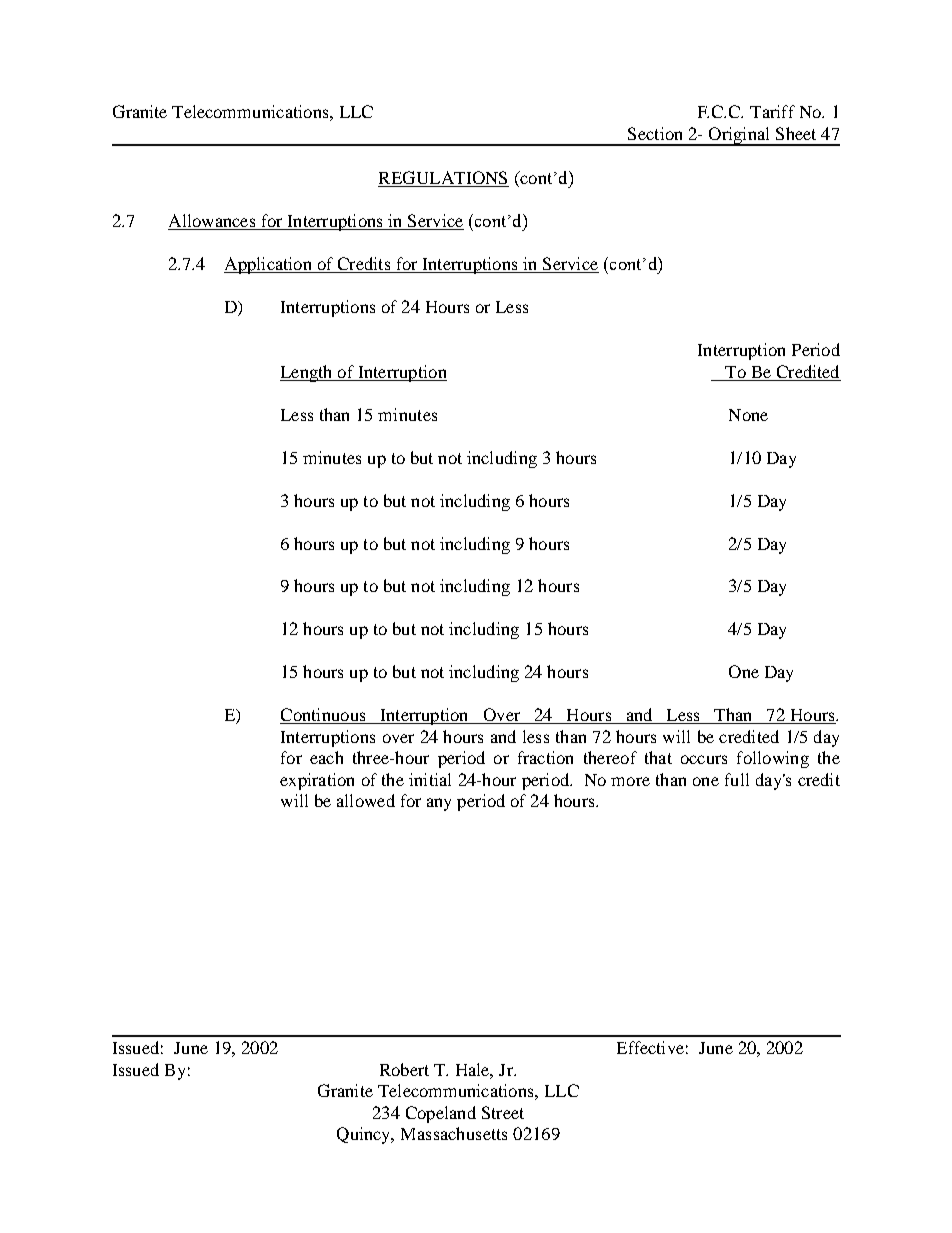 The width and height of the screenshot is (952, 1233). Describe the element at coordinates (365, 1135) in the screenshot. I see `Quincy` at that location.
